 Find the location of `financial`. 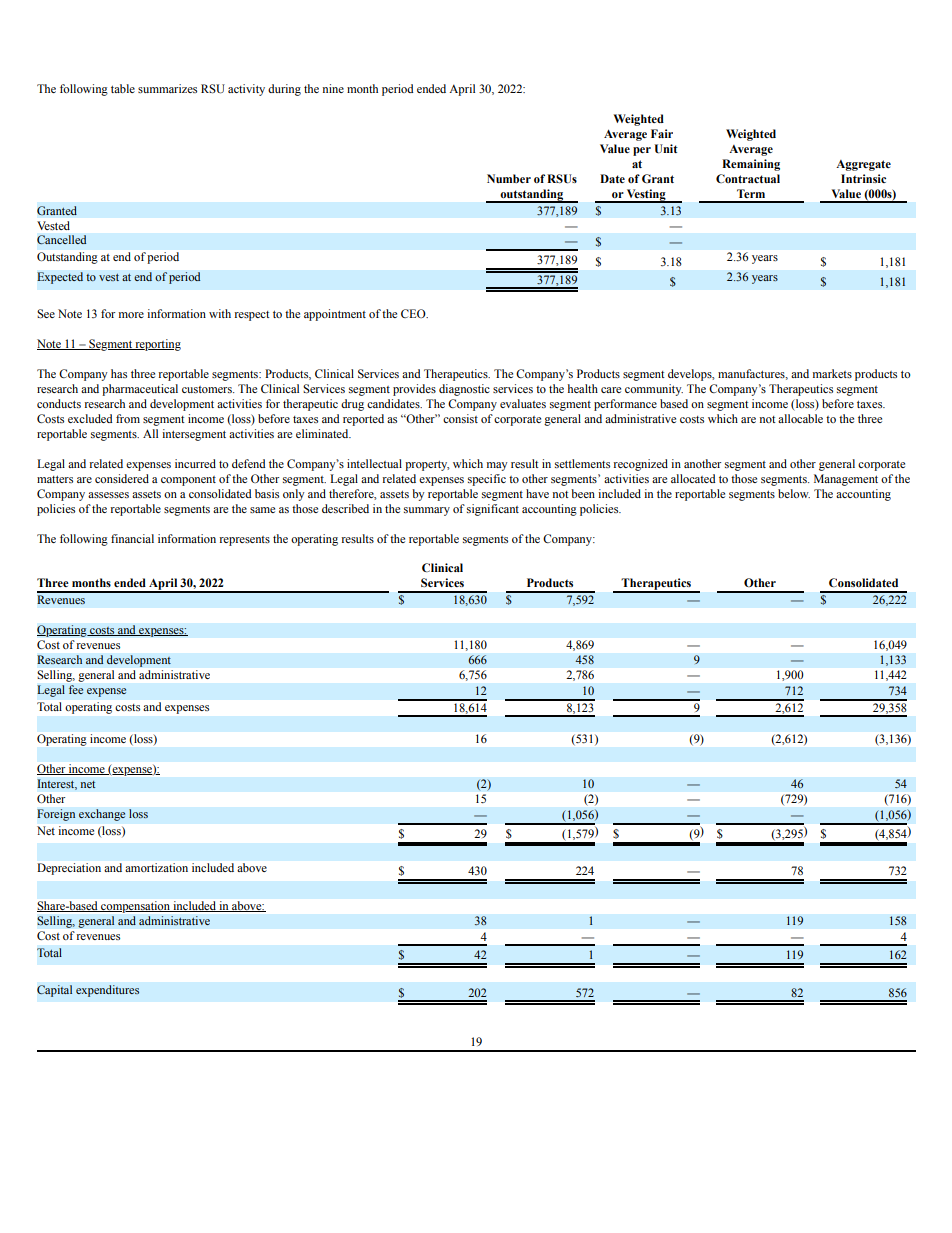

financial is located at coordinates (132, 538).
